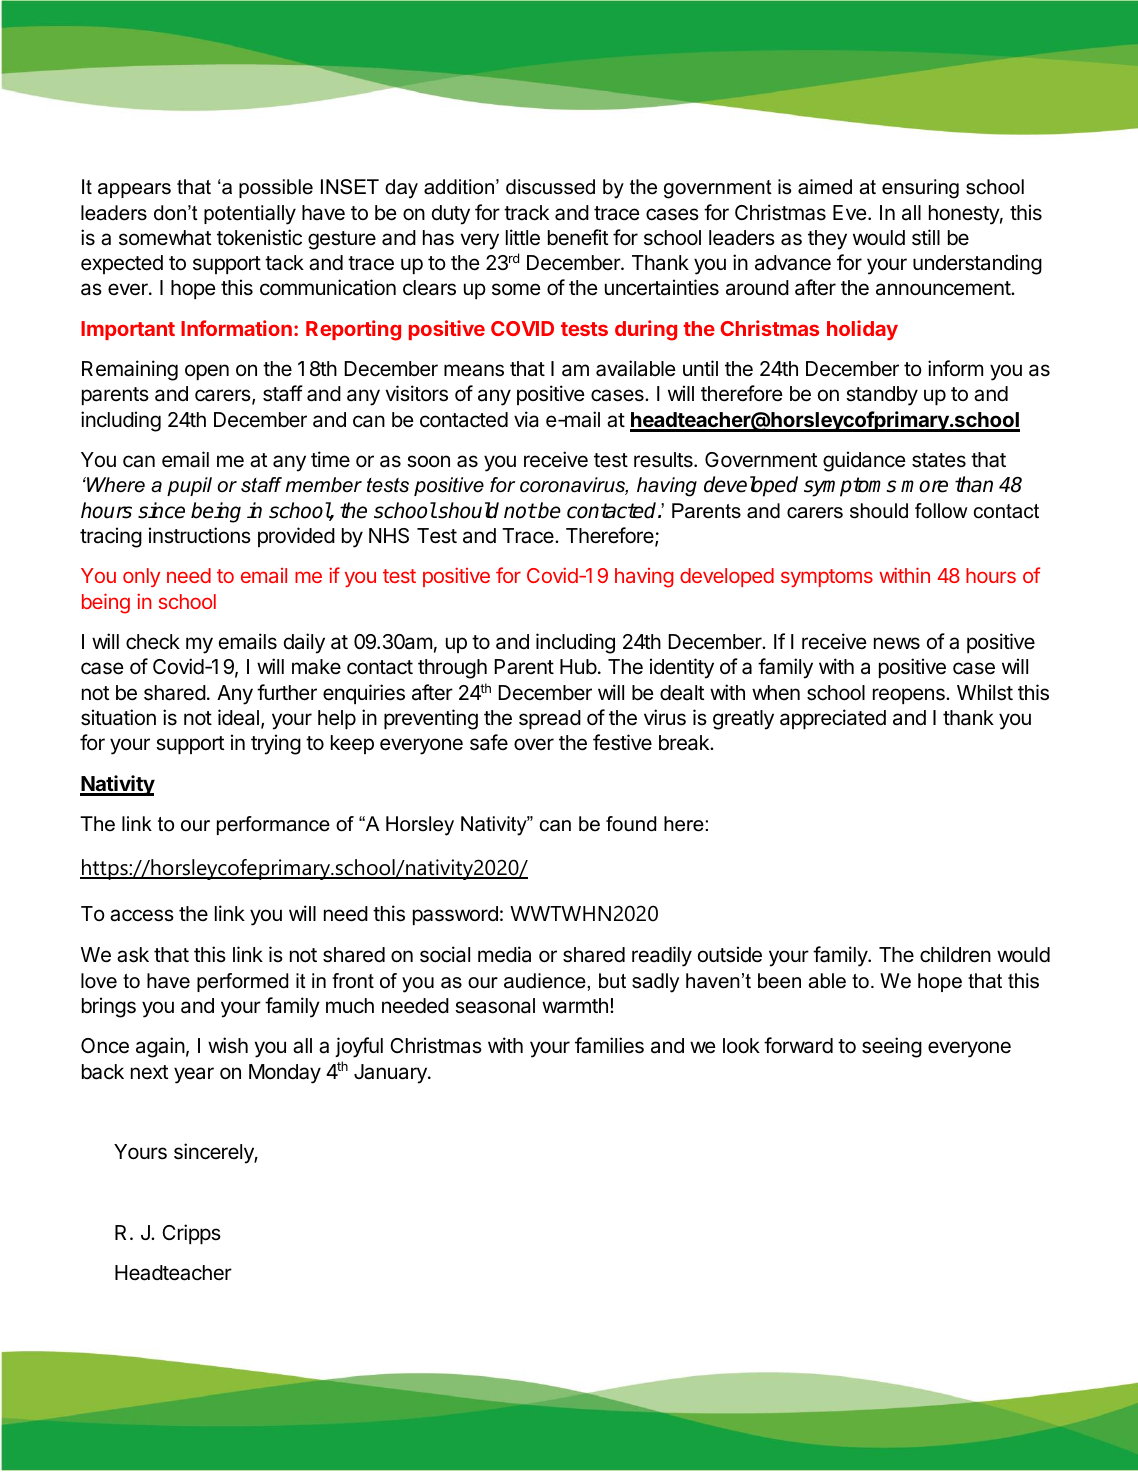  Describe the element at coordinates (897, 643) in the screenshot. I see `news` at that location.
